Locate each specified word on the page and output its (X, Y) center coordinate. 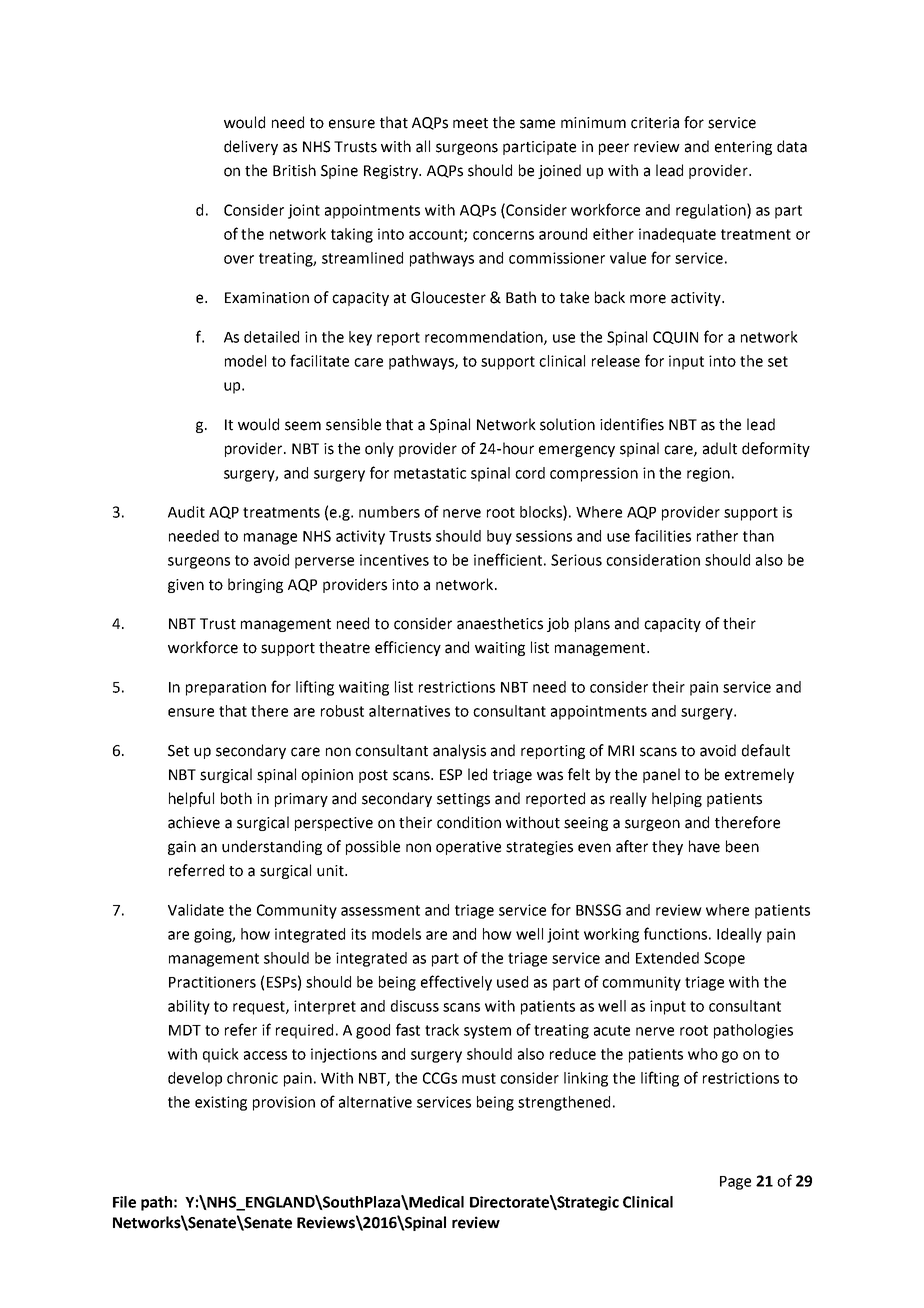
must (479, 1078)
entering (743, 148)
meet (470, 123)
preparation (226, 688)
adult (720, 448)
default (766, 750)
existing (221, 1103)
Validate (196, 910)
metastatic (430, 473)
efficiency (408, 648)
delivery (251, 147)
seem (303, 426)
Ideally (739, 935)
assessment (380, 910)
